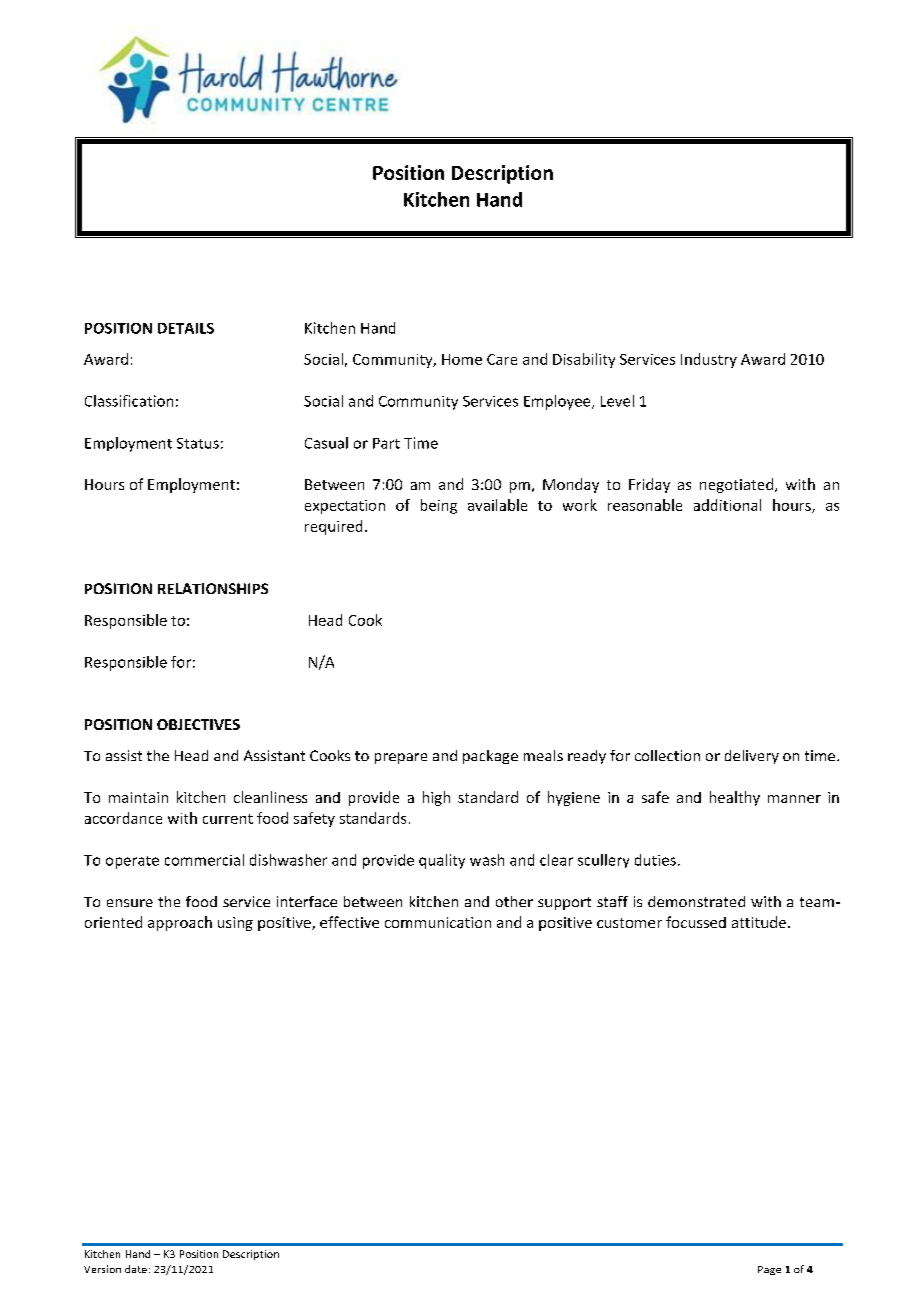 The image size is (924, 1308). I want to click on package, so click(490, 757).
